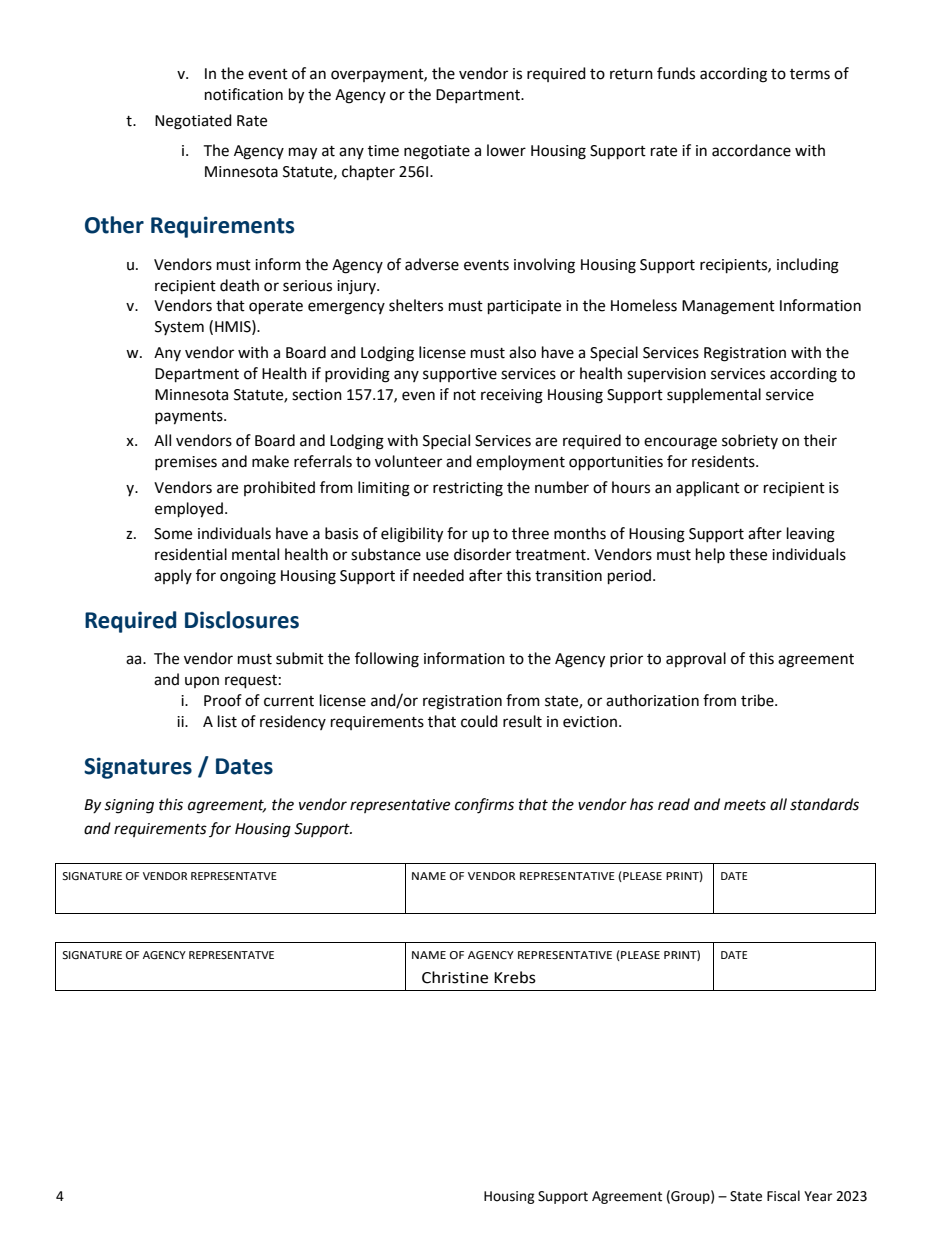 The width and height of the screenshot is (952, 1233). What do you see at coordinates (482, 554) in the screenshot?
I see `disorder` at bounding box center [482, 554].
